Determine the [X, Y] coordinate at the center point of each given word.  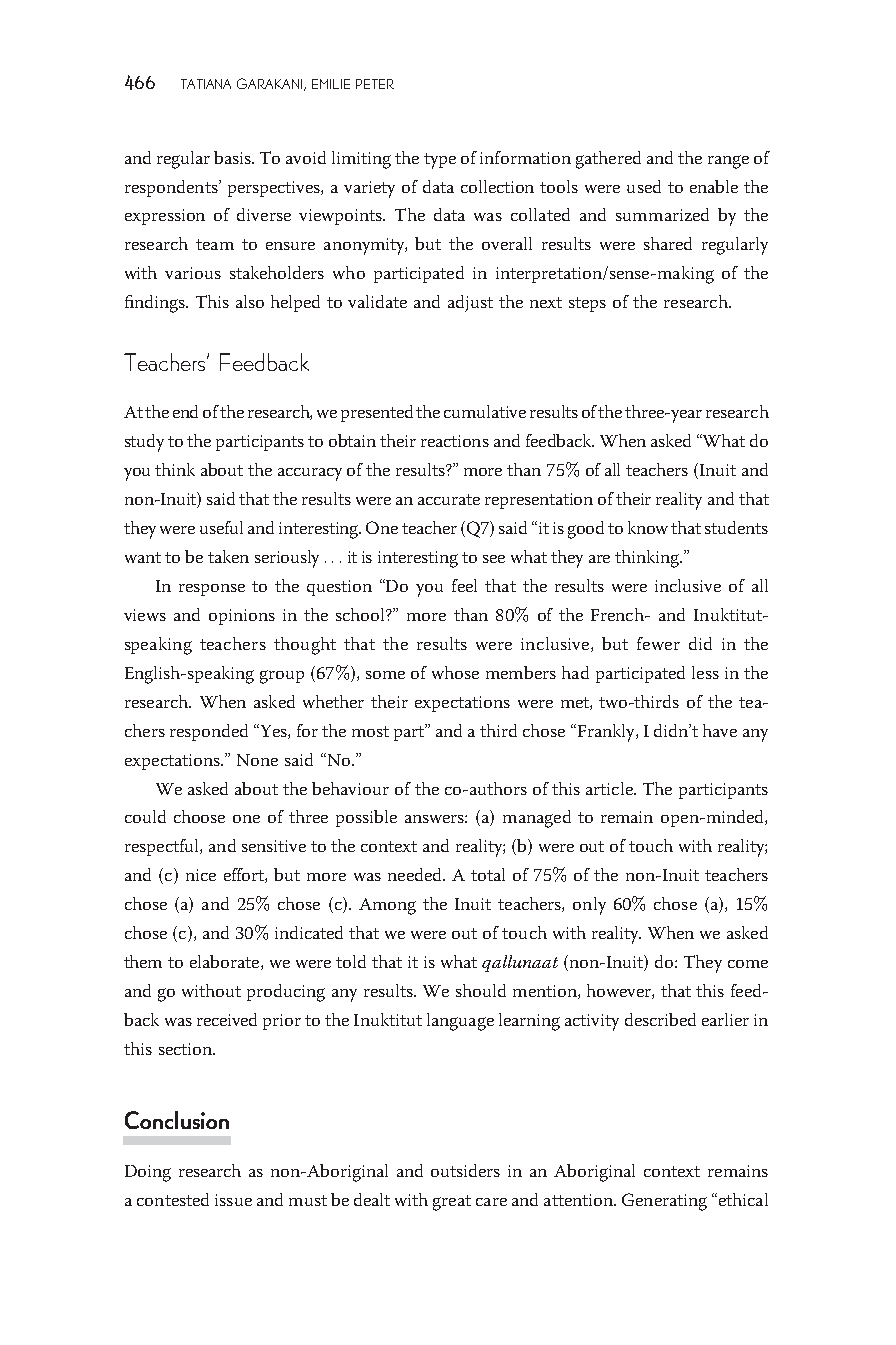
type [440, 161]
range [728, 162]
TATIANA [206, 84]
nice [201, 875]
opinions [242, 617]
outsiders [465, 1170]
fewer [658, 643]
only [589, 906]
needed [416, 874]
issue [233, 1200]
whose [455, 672]
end [185, 411]
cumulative [485, 411]
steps [587, 304]
